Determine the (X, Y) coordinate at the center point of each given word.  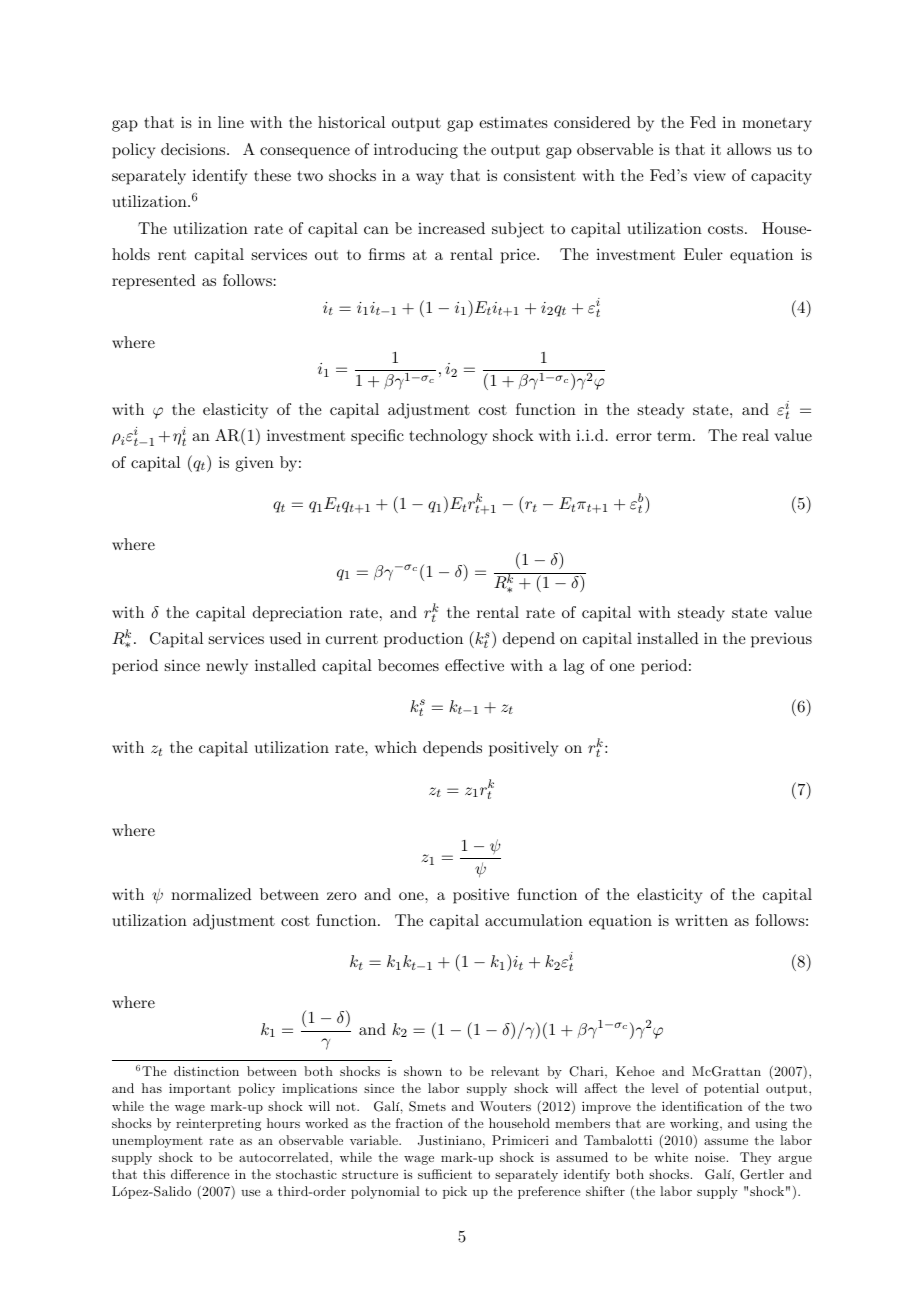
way (430, 179)
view (709, 175)
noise (710, 1157)
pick (455, 1192)
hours (283, 1123)
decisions (194, 149)
